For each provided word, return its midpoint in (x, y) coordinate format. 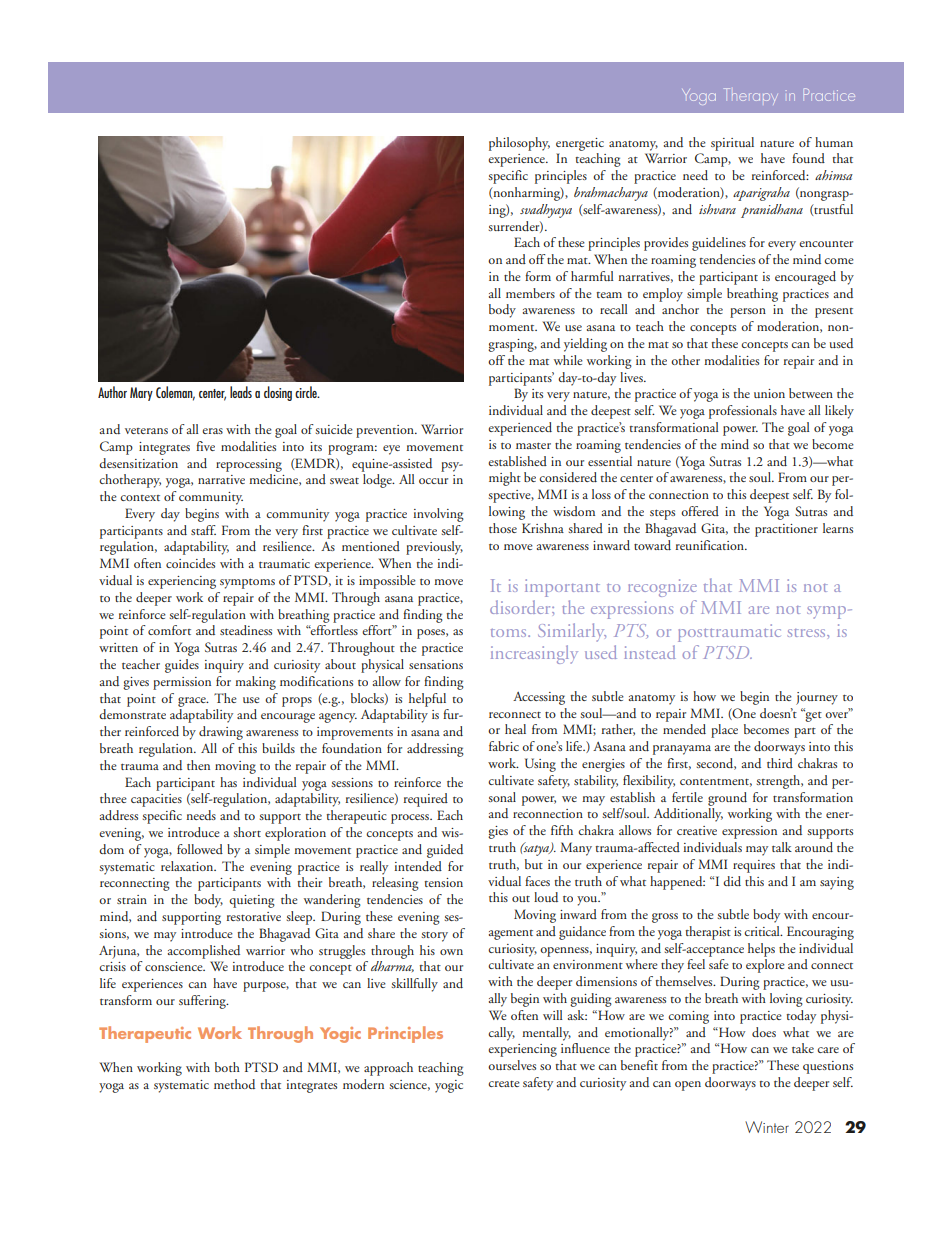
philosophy (519, 144)
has (228, 782)
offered (700, 511)
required (426, 800)
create (504, 1084)
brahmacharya (611, 194)
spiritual (732, 144)
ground (727, 799)
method (234, 1084)
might (505, 479)
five (205, 446)
